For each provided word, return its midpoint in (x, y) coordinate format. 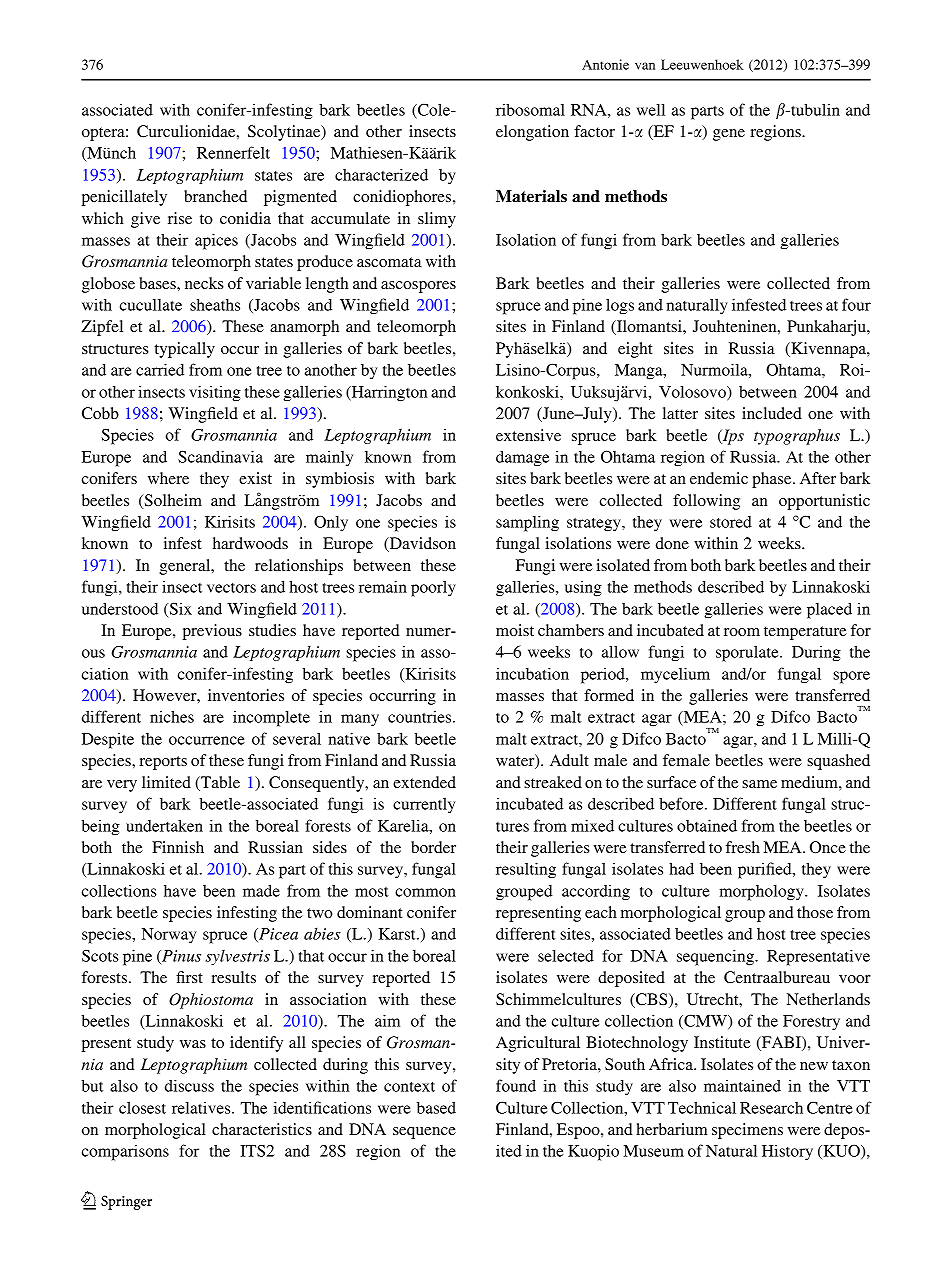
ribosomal (530, 109)
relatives (202, 1108)
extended (424, 782)
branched (215, 196)
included (772, 413)
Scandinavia (220, 456)
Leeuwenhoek (702, 64)
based (436, 1107)
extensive (528, 435)
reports (163, 763)
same (759, 784)
